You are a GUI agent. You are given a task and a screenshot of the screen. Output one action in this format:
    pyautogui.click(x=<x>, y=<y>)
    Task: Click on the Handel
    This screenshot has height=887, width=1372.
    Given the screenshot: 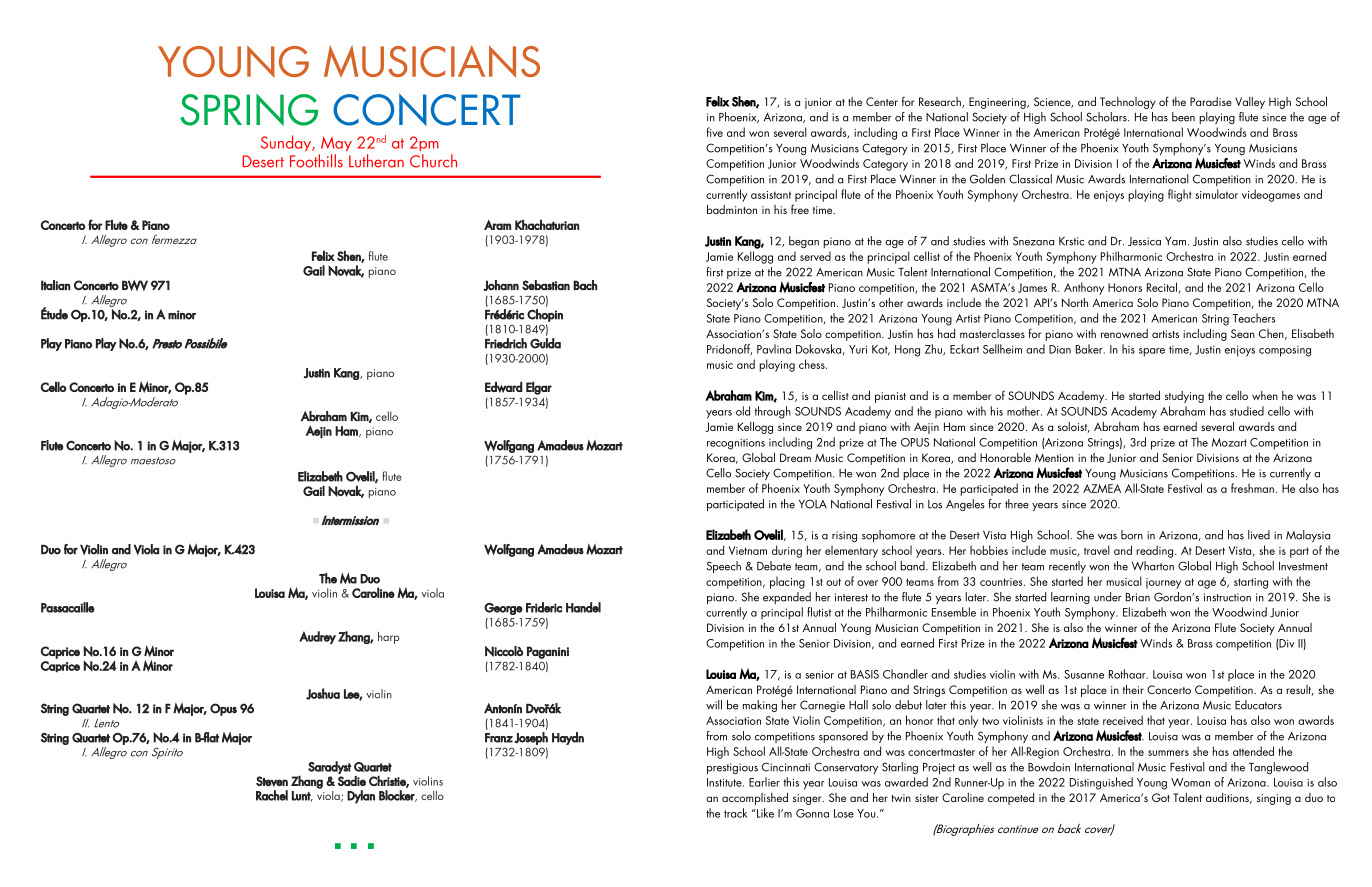 What is the action you would take?
    pyautogui.click(x=583, y=607)
